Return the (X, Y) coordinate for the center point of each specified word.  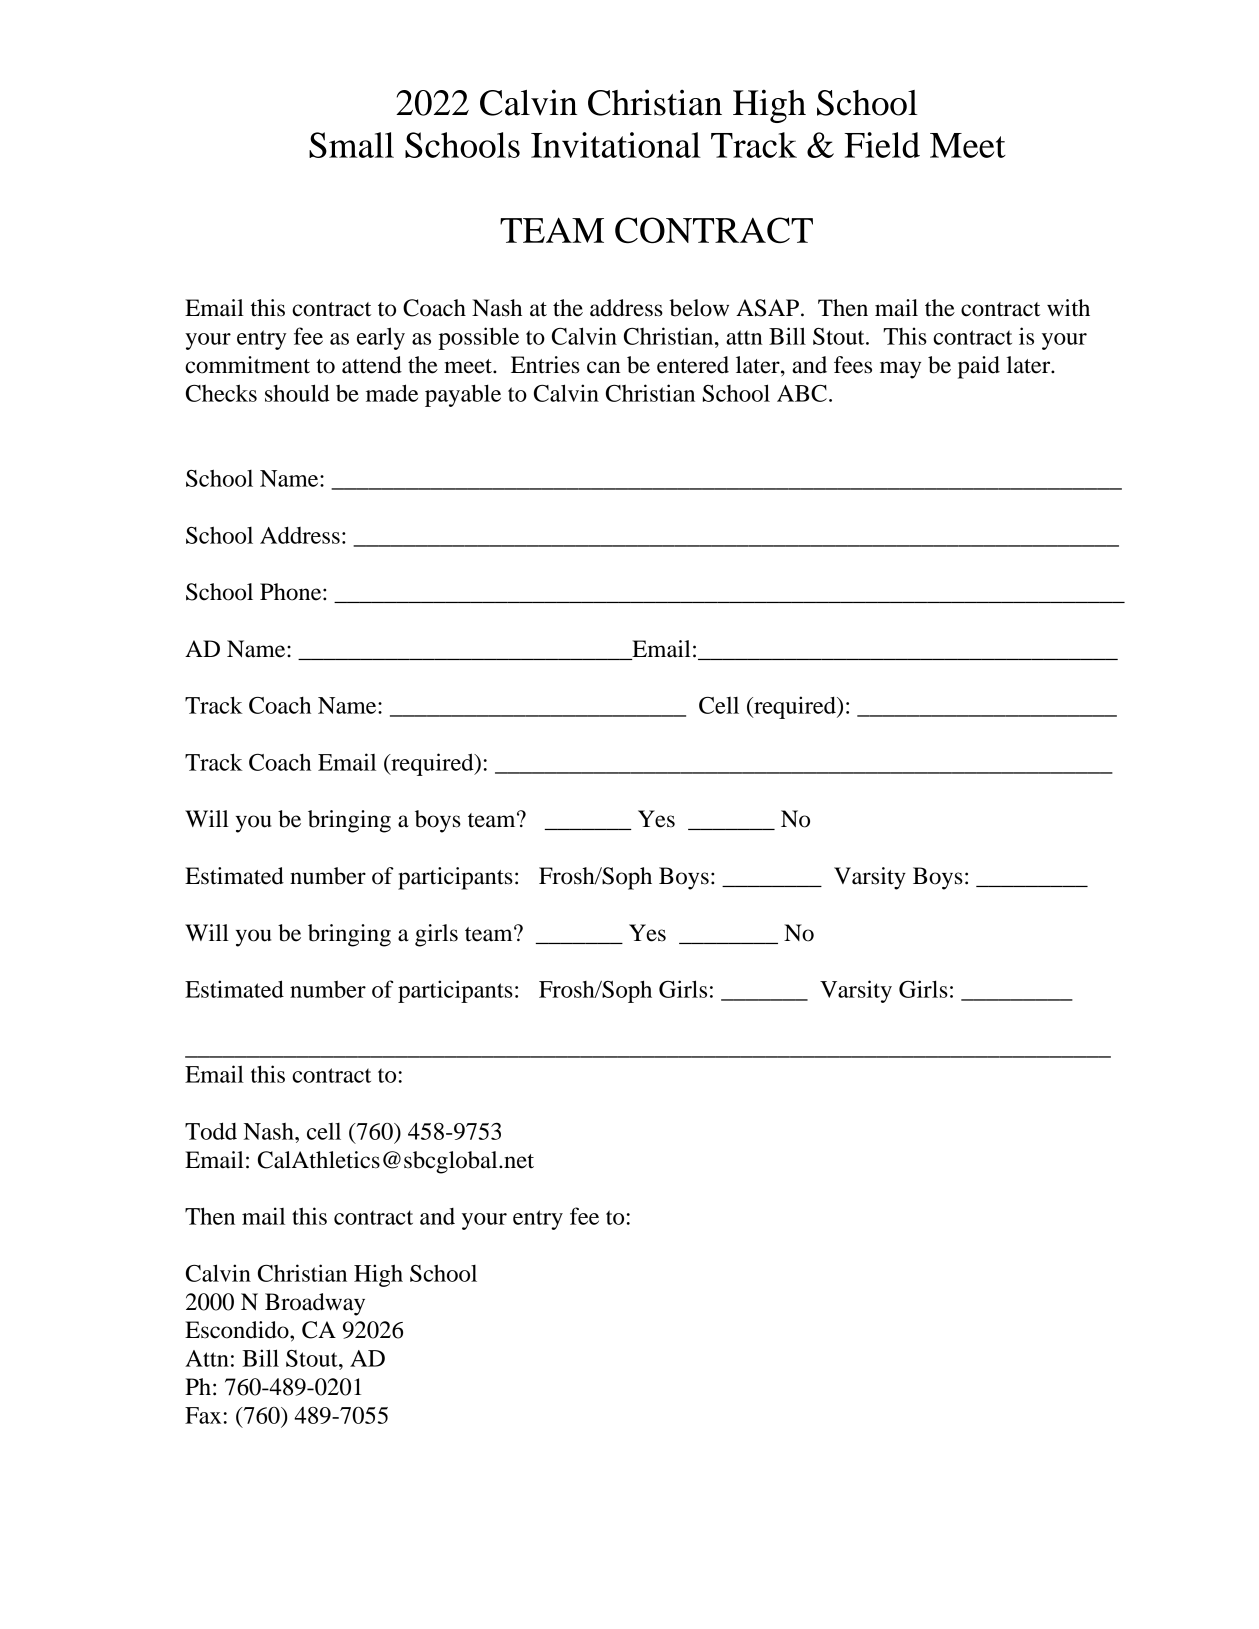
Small (351, 145)
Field (882, 145)
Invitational (616, 145)
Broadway (315, 1304)
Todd (211, 1131)
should (297, 393)
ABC (802, 393)
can (604, 367)
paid (979, 367)
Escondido (238, 1330)
